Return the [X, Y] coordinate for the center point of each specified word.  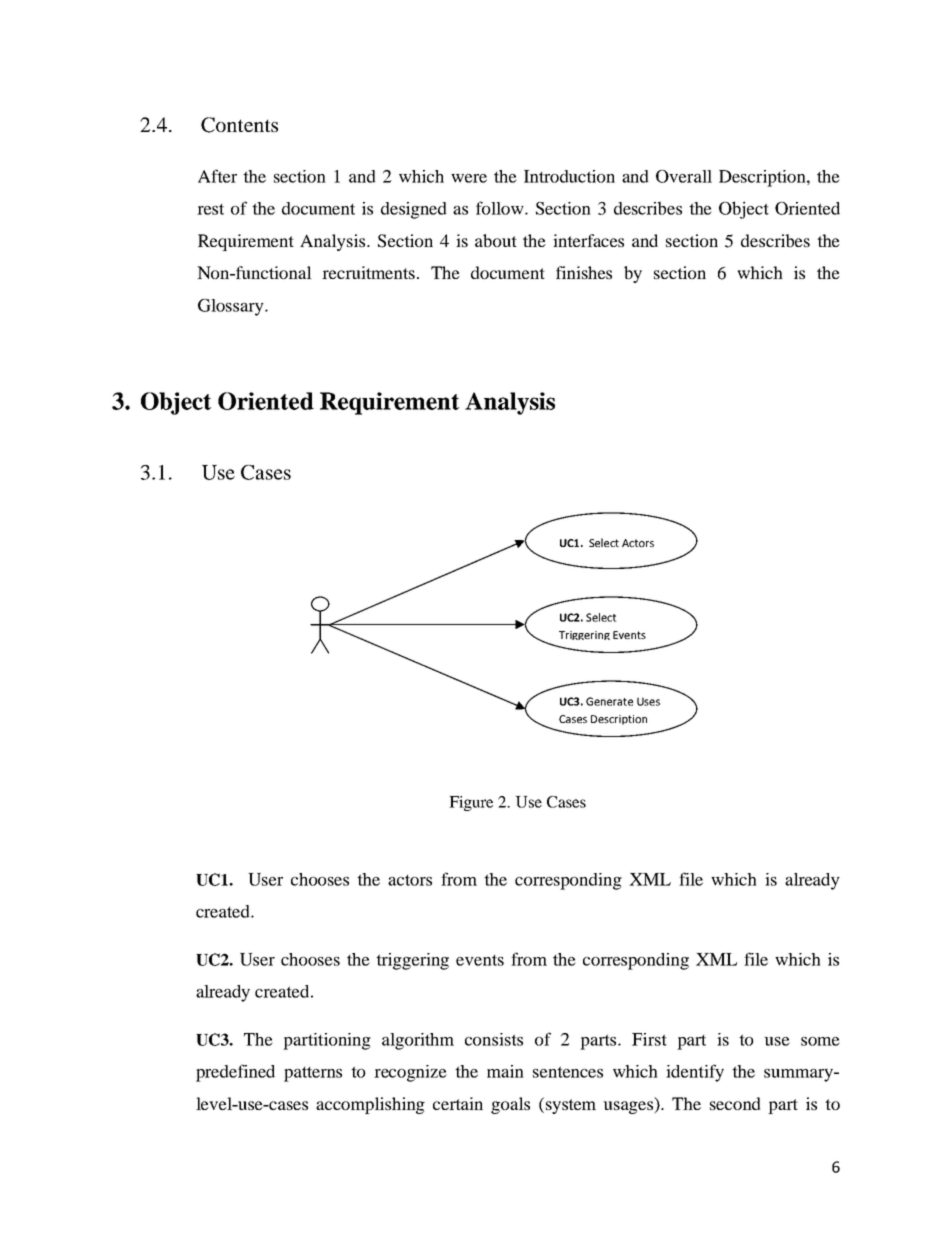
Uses [648, 701]
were [469, 178]
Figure [471, 803]
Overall [684, 176]
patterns [313, 1074]
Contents [239, 125]
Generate [609, 701]
